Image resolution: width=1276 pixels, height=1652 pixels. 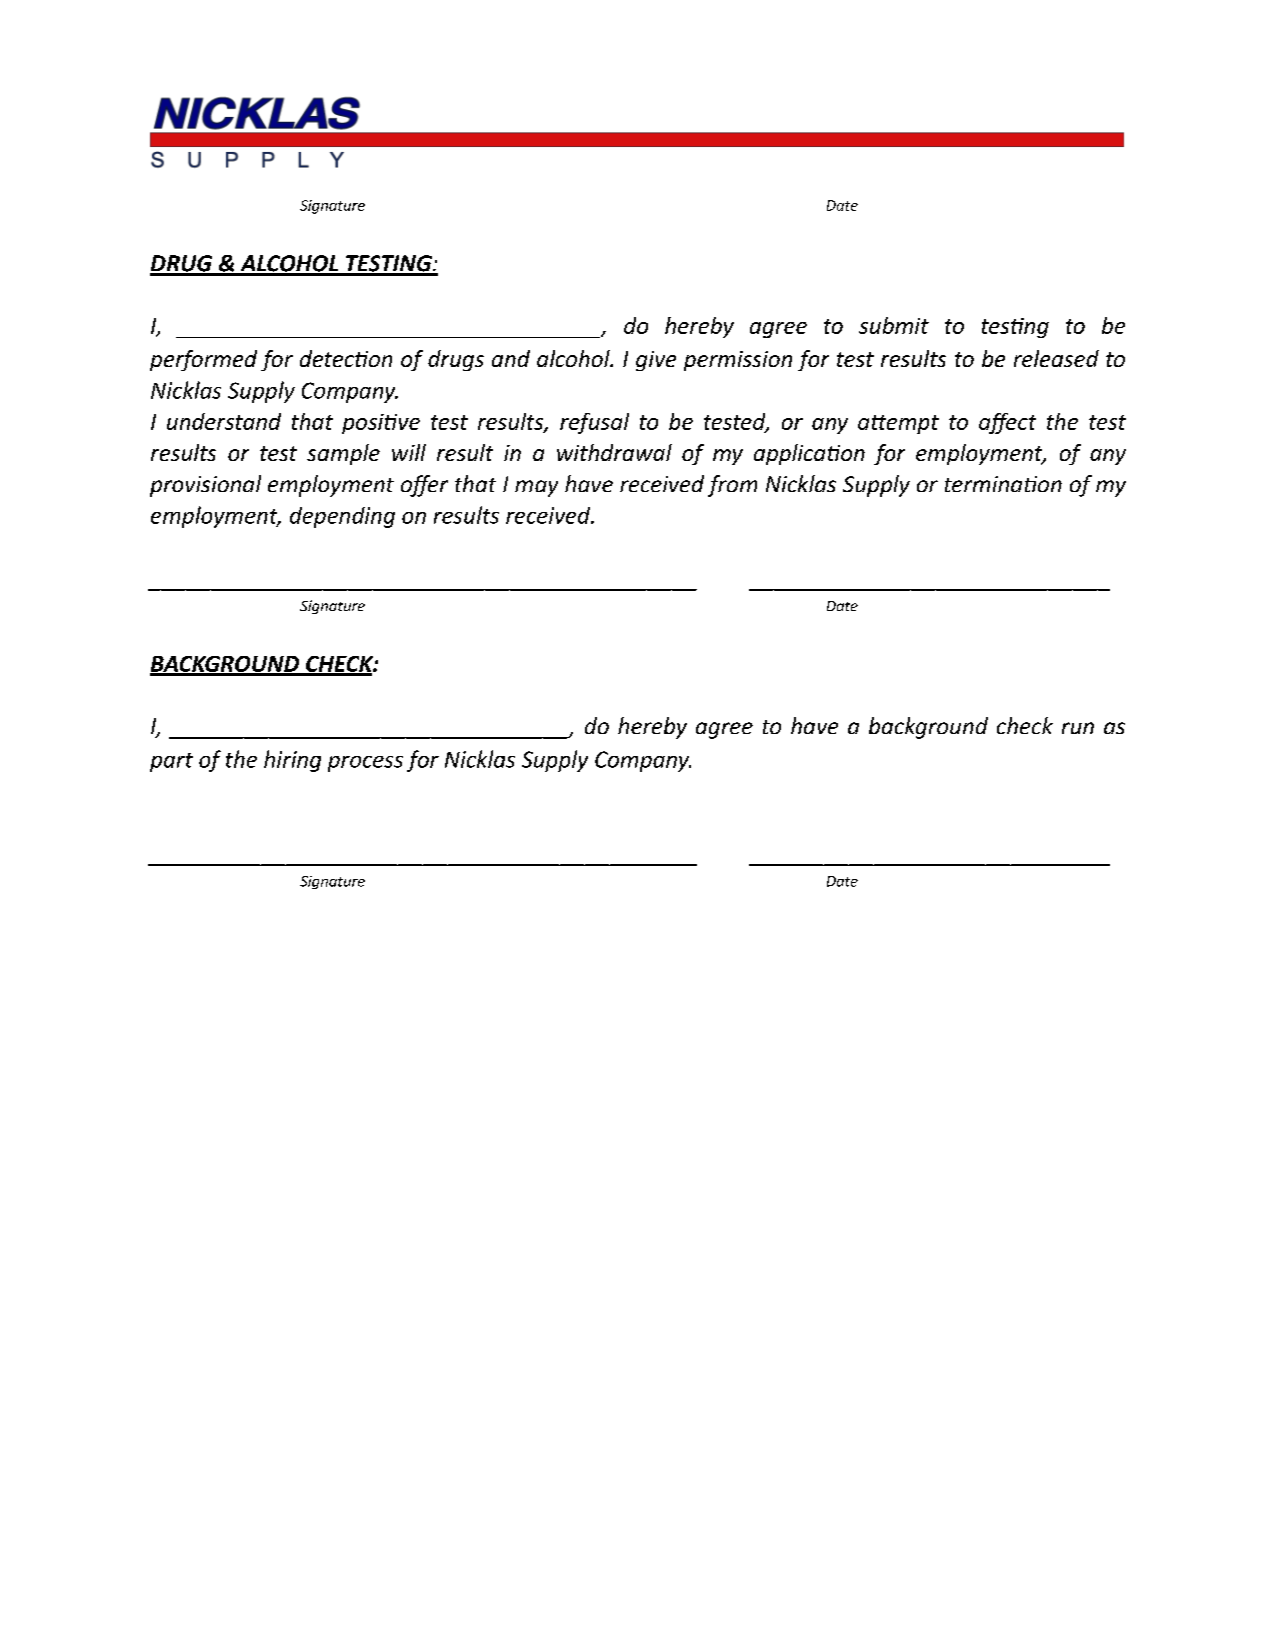 I want to click on from, so click(x=732, y=486).
